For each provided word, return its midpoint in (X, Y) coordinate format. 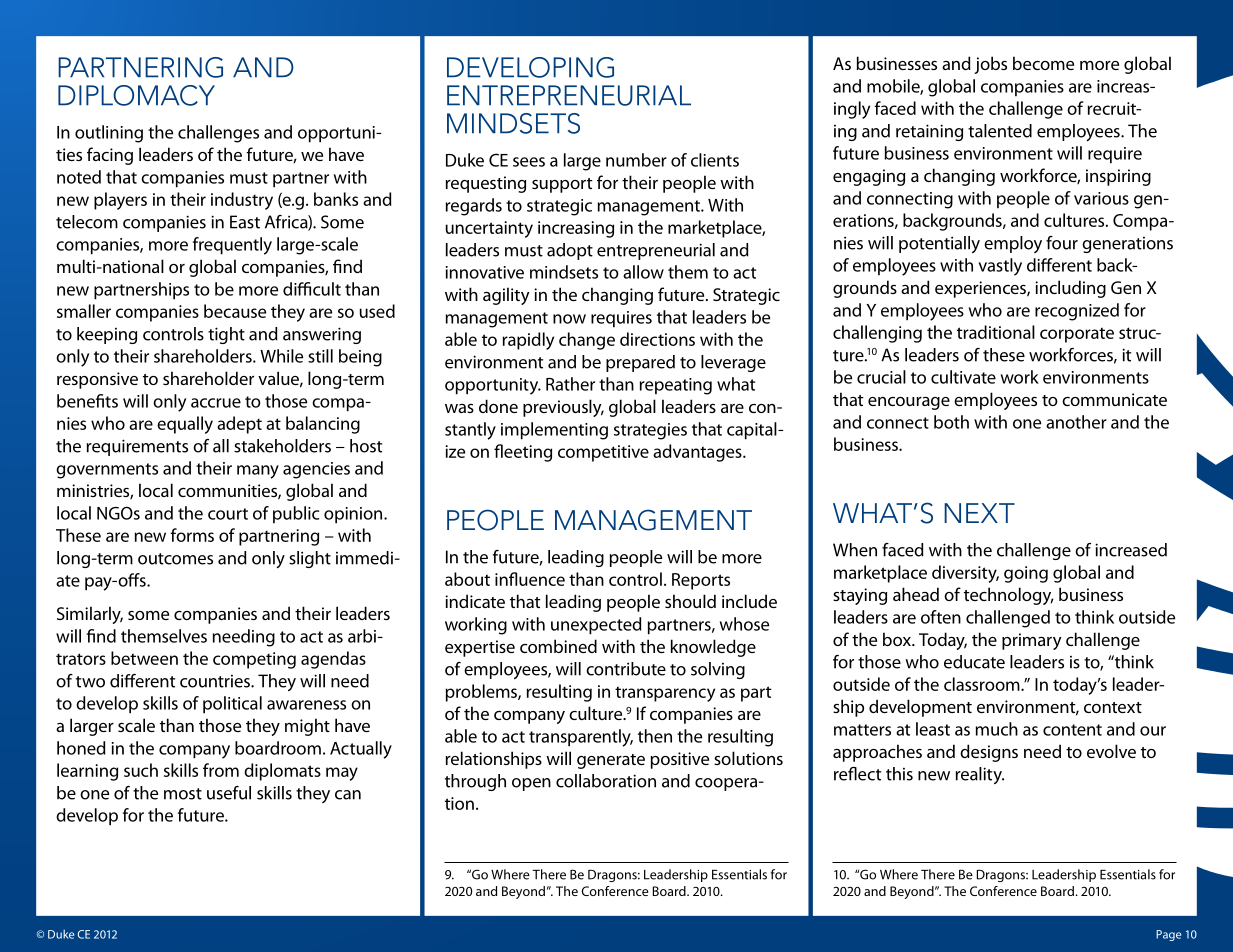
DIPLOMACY (136, 95)
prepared (640, 363)
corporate (1077, 335)
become (1043, 63)
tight (226, 335)
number (636, 160)
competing (254, 660)
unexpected (596, 626)
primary (1032, 641)
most (183, 794)
